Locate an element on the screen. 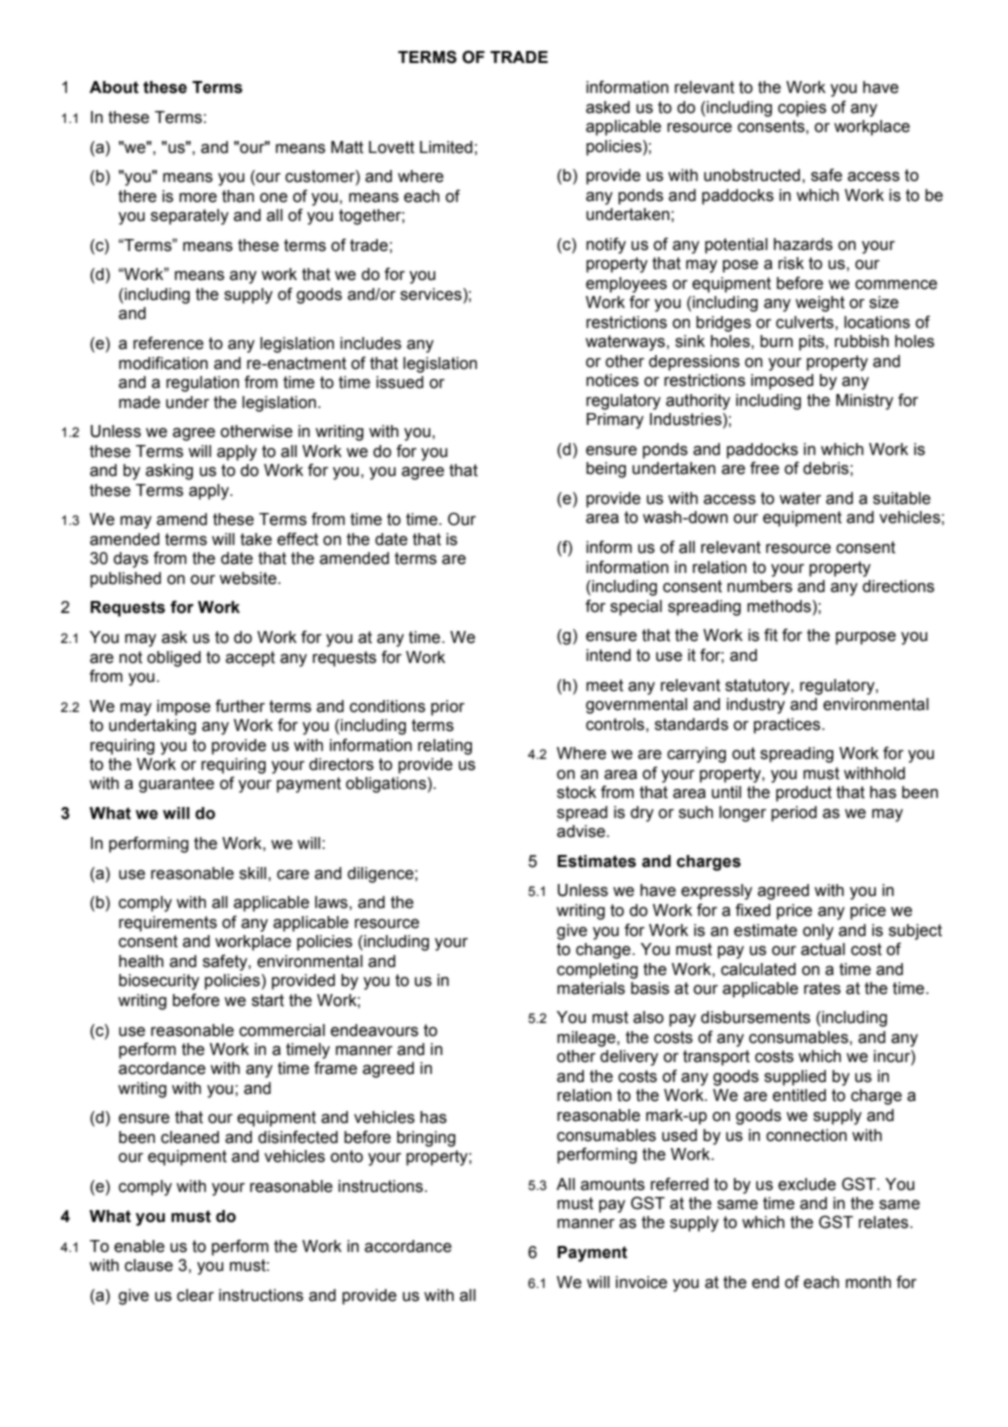 Image resolution: width=1008 pixels, height=1427 pixels. further is located at coordinates (240, 706).
